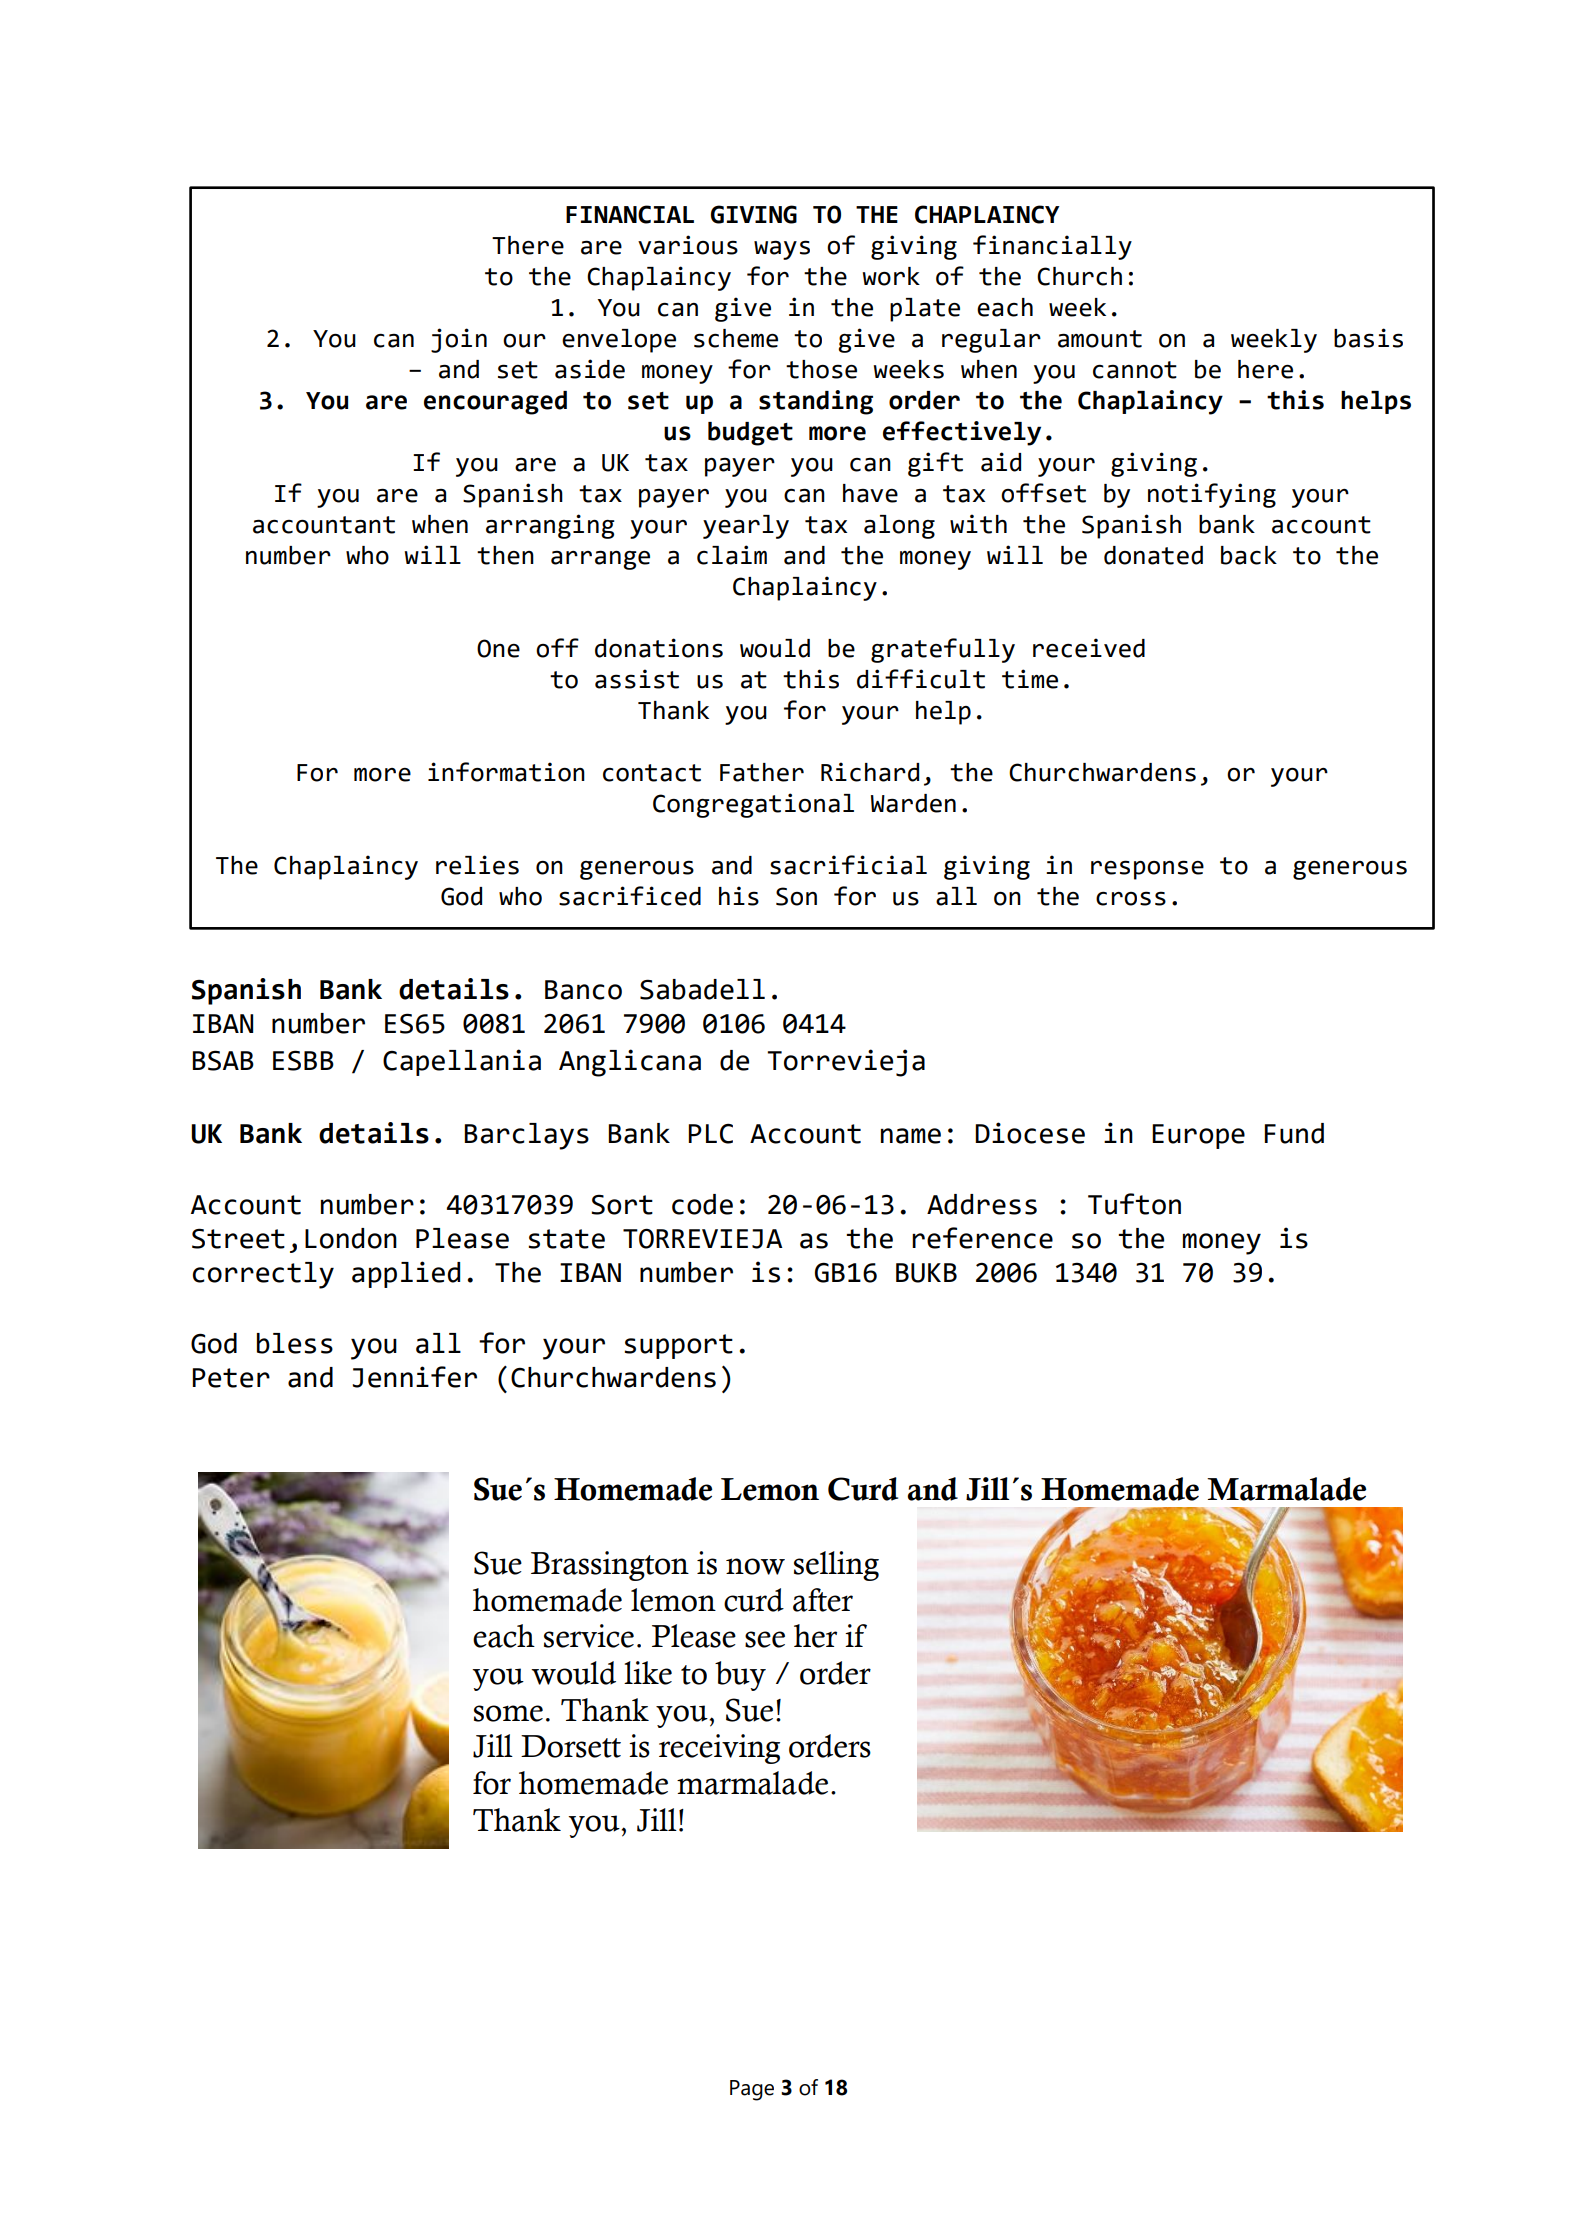 This page has width=1576, height=2229. What do you see at coordinates (1198, 1136) in the page?
I see `Europe` at bounding box center [1198, 1136].
